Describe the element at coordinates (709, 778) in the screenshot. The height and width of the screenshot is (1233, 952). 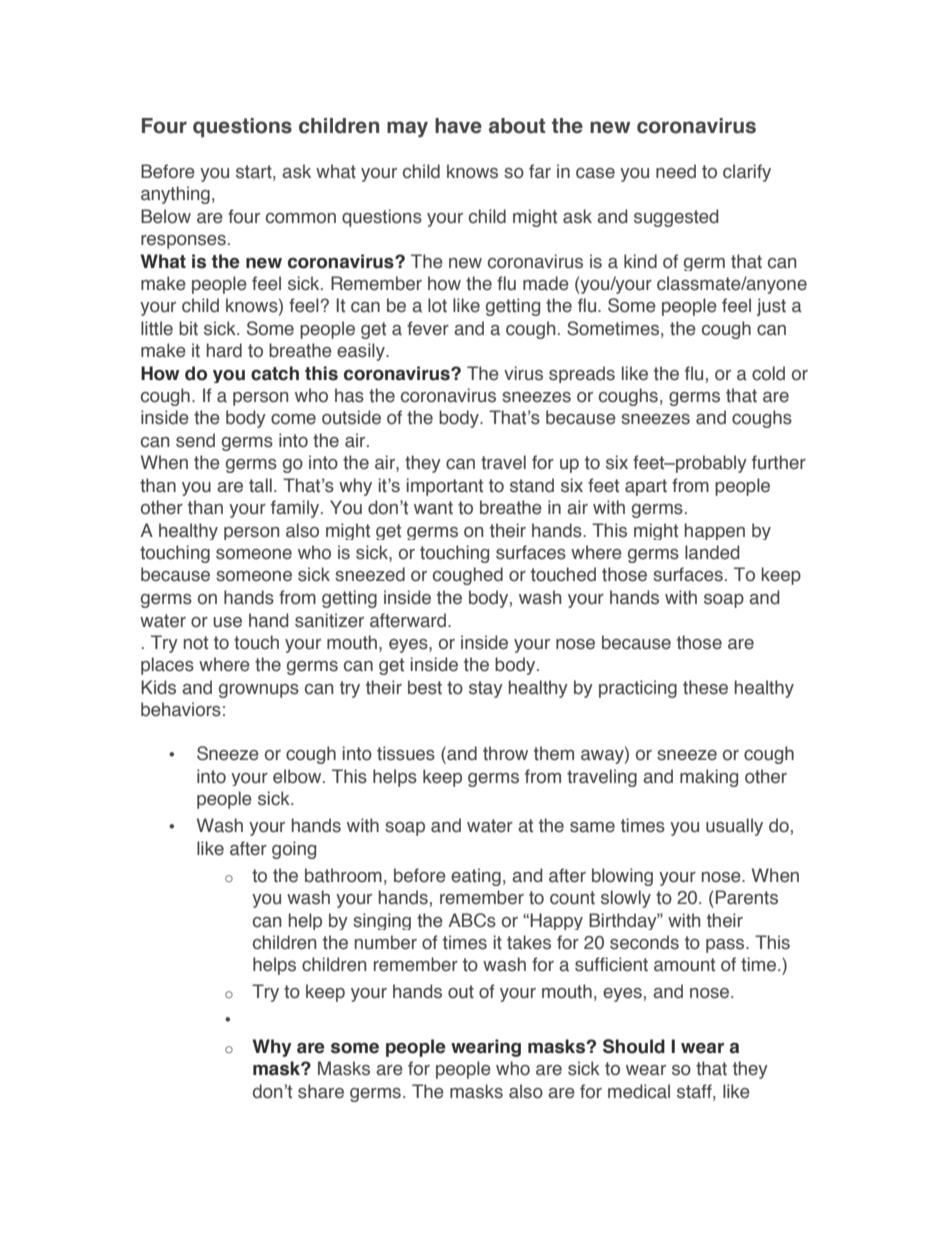
I see `making` at that location.
